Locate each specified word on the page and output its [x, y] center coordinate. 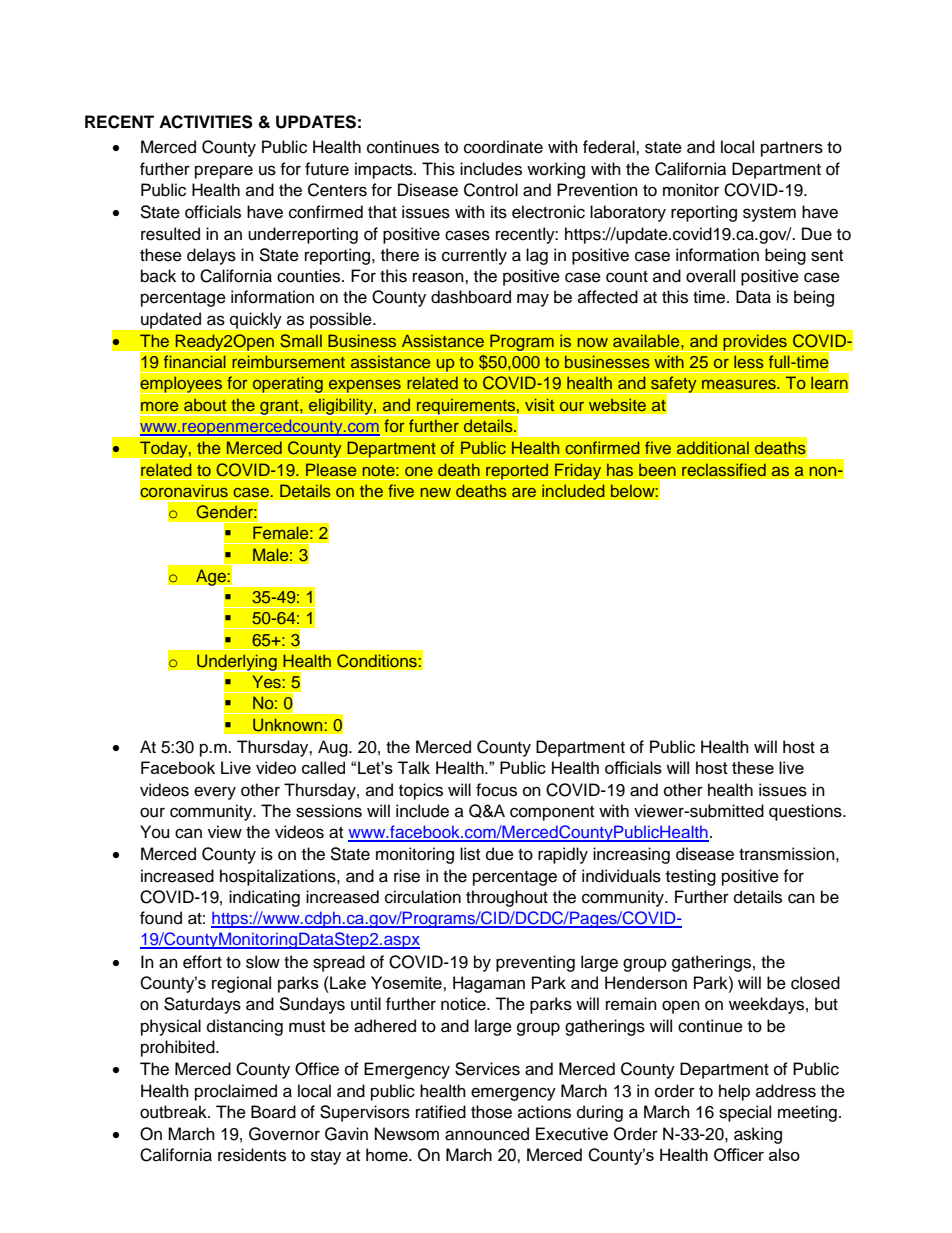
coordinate [503, 147]
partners [792, 149]
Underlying [237, 663]
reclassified [724, 469]
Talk [414, 767]
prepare [224, 172]
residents [252, 1155]
